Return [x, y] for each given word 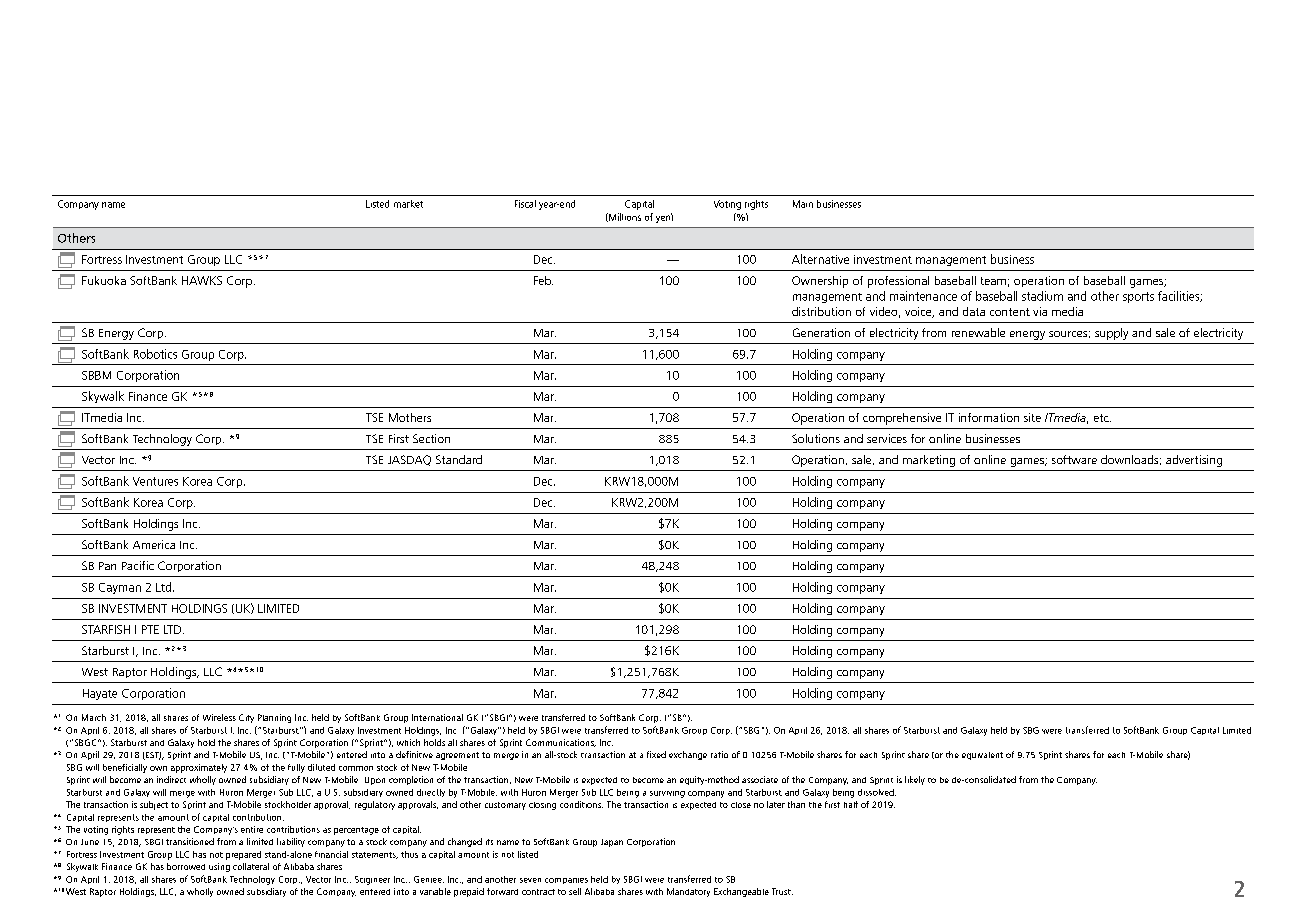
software [1074, 459]
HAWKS [202, 280]
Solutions [816, 438]
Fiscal [525, 204]
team [993, 281]
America [154, 544]
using [219, 867]
